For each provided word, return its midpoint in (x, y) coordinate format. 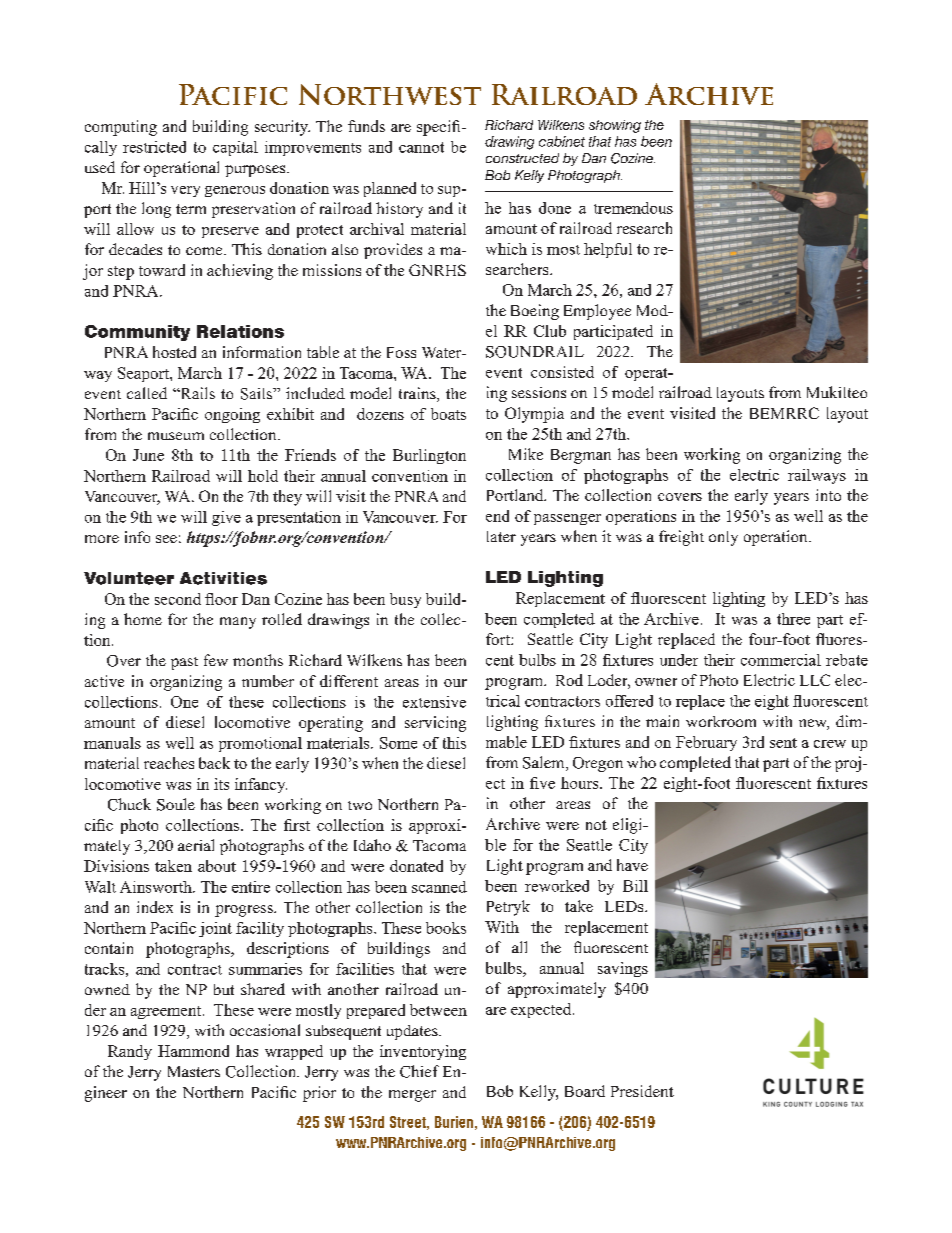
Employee (597, 312)
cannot (421, 147)
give (226, 518)
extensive (434, 702)
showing (615, 126)
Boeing (535, 312)
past (184, 663)
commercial (781, 660)
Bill (635, 886)
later (501, 536)
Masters (194, 1071)
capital (235, 148)
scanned (439, 887)
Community (137, 333)
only (723, 538)
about (217, 866)
